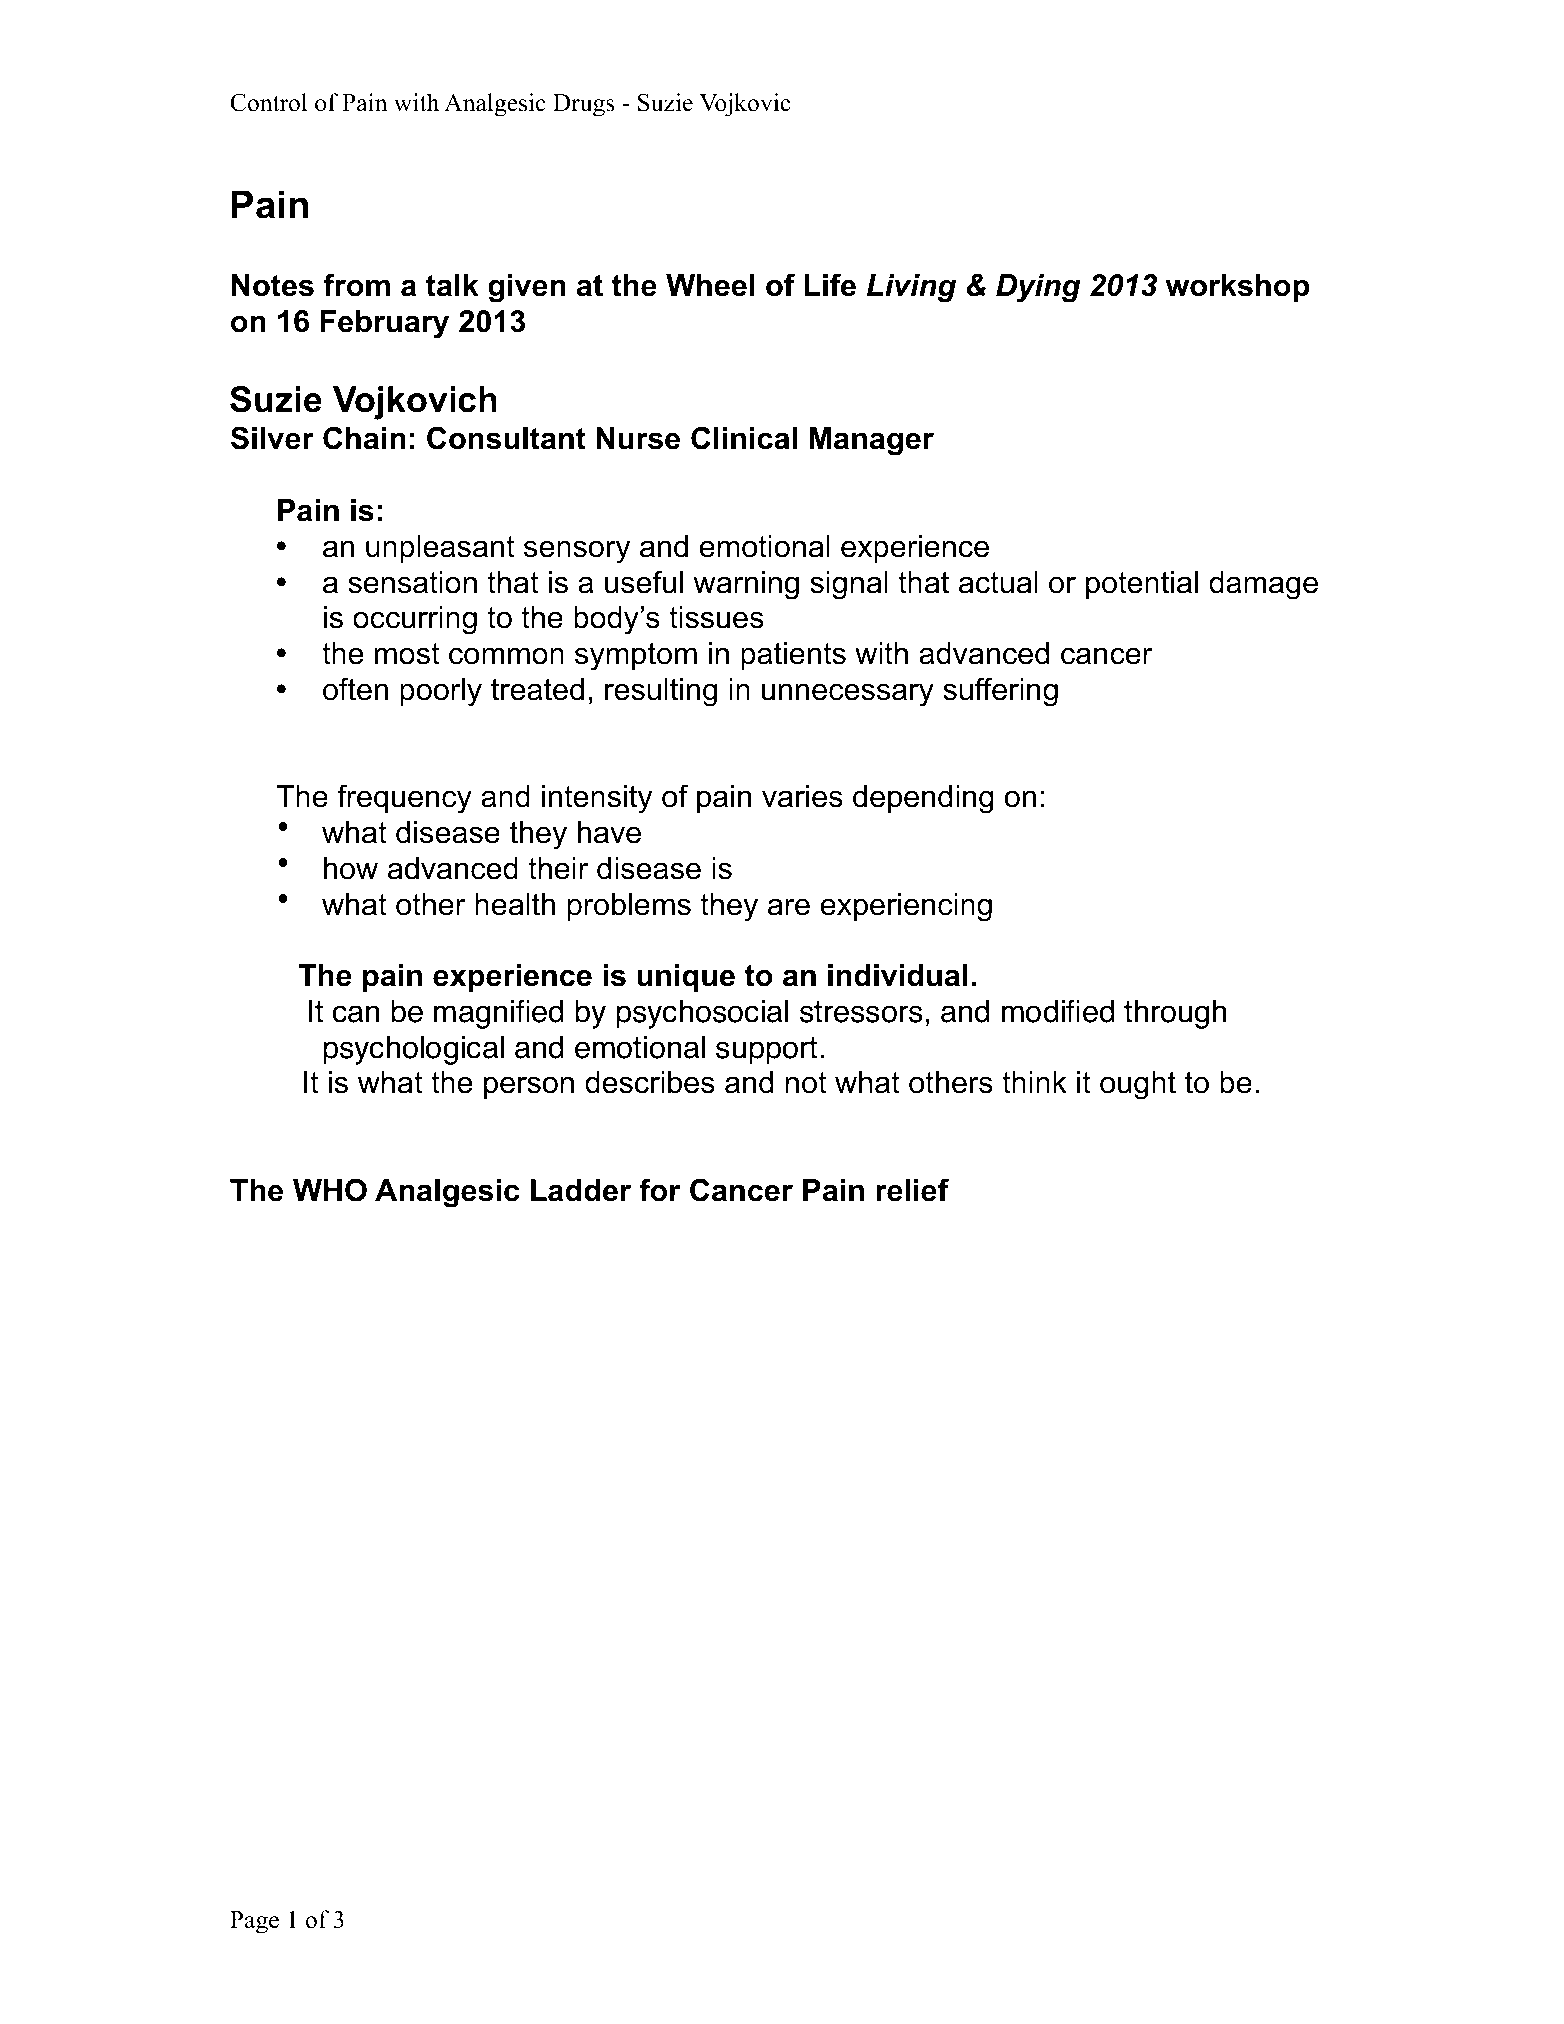  What do you see at coordinates (254, 1922) in the document?
I see `Page` at bounding box center [254, 1922].
